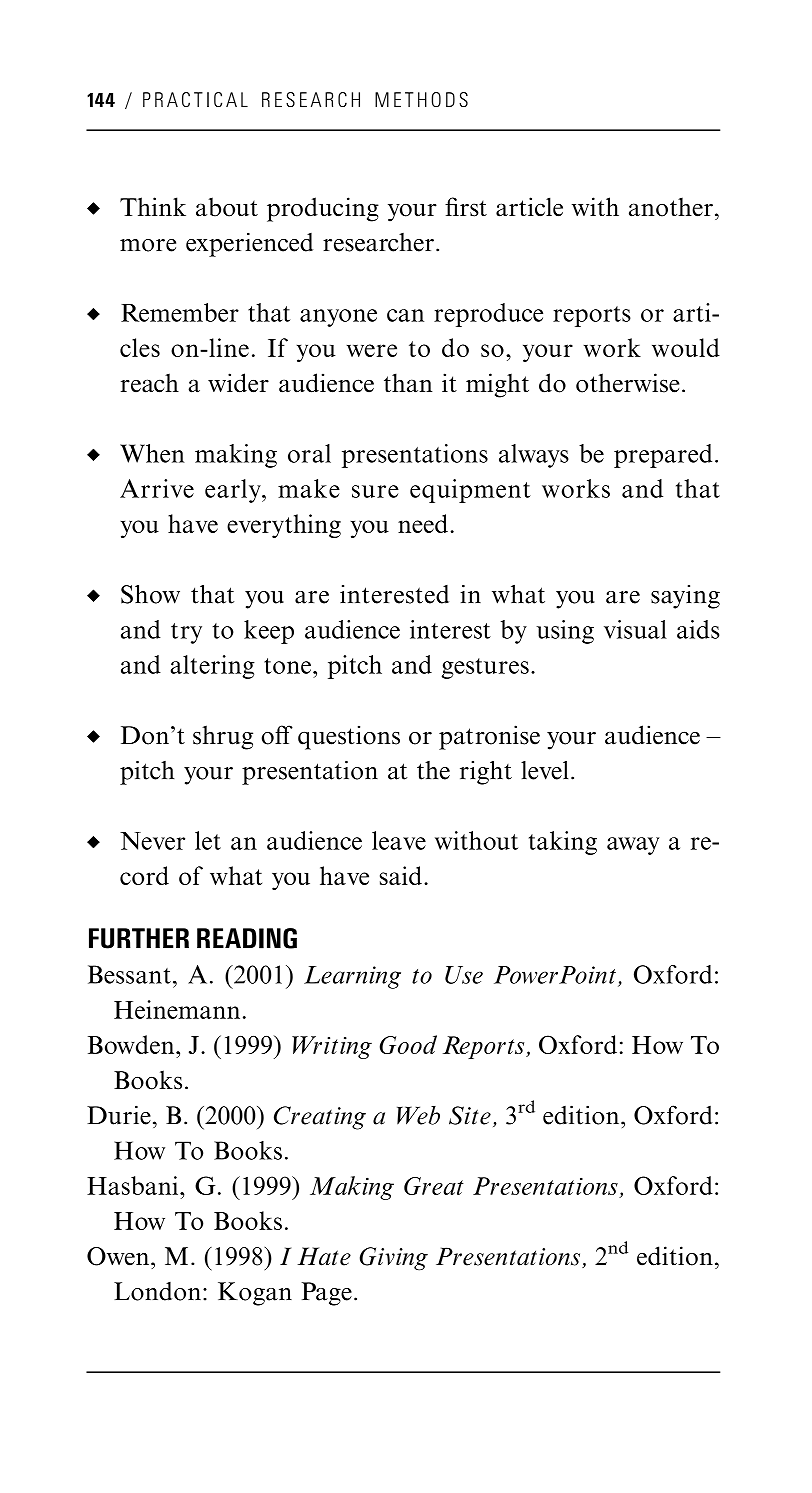  What do you see at coordinates (405, 315) in the document?
I see `can` at bounding box center [405, 315].
